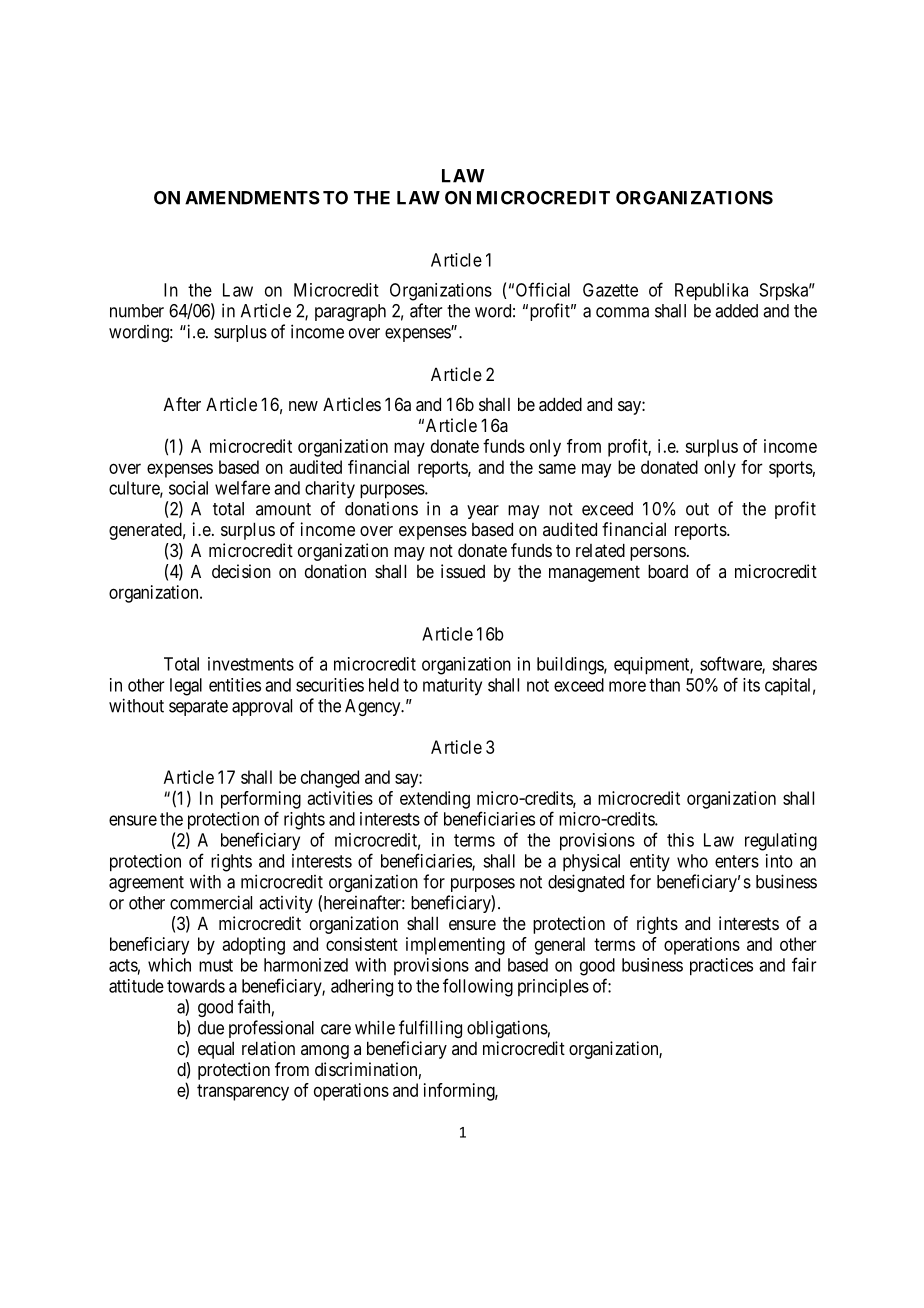 This screenshot has width=924, height=1308. Describe the element at coordinates (622, 312) in the screenshot. I see `comma` at that location.
